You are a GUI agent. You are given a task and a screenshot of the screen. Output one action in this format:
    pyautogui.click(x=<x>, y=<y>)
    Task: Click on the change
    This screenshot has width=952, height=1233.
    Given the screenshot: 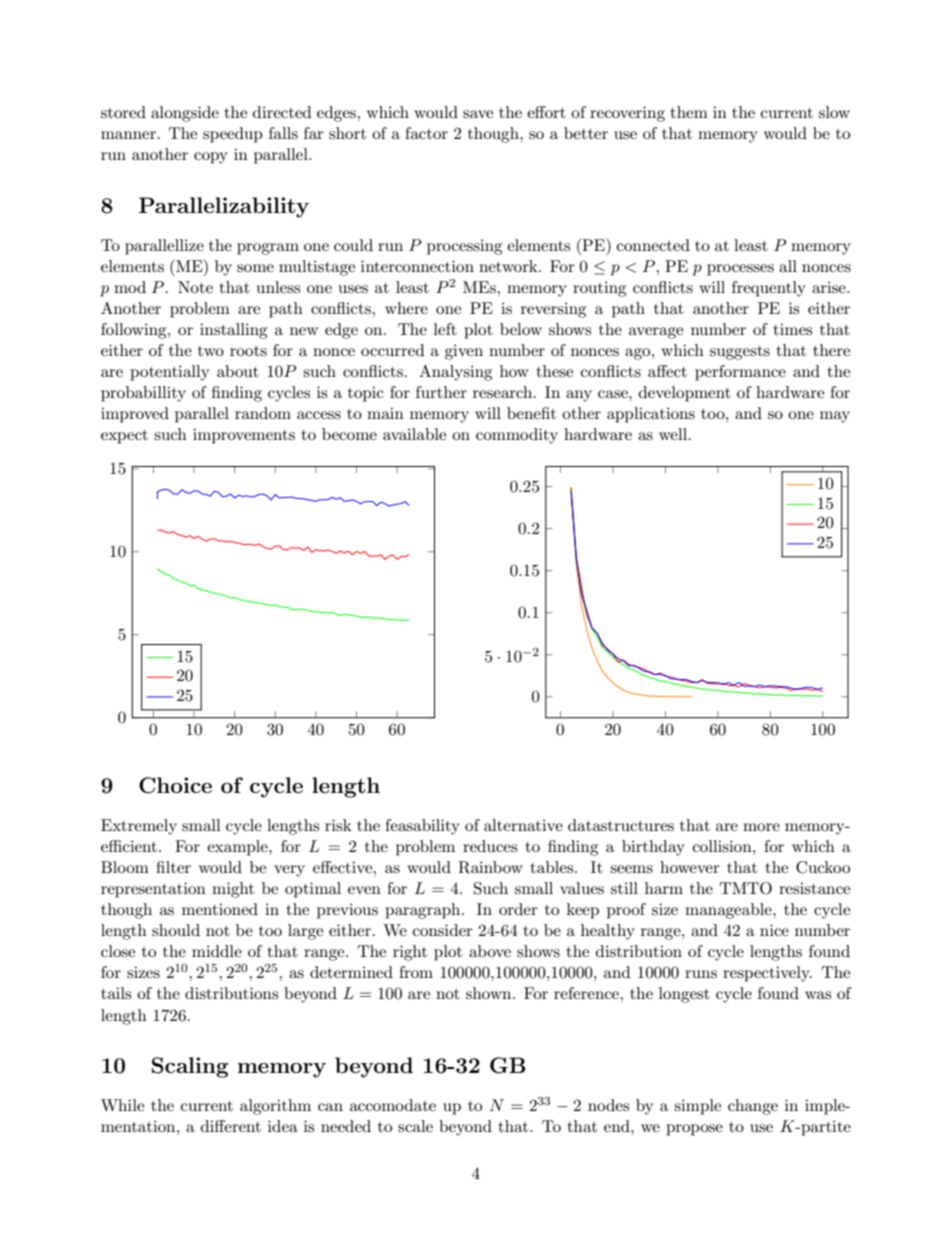 What is the action you would take?
    pyautogui.click(x=753, y=1107)
